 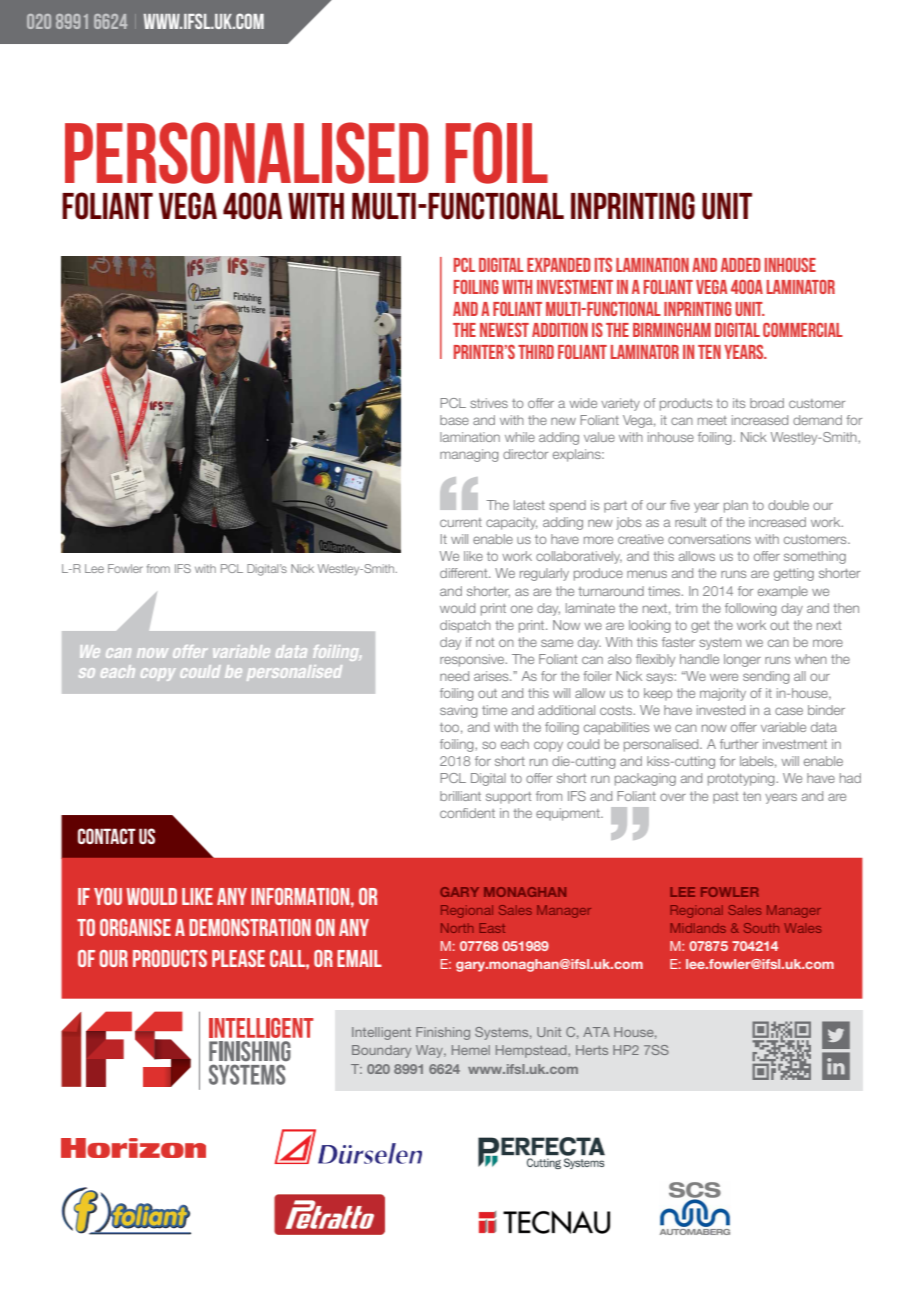 What do you see at coordinates (238, 958) in the screenshot?
I see `PLEASE` at bounding box center [238, 958].
